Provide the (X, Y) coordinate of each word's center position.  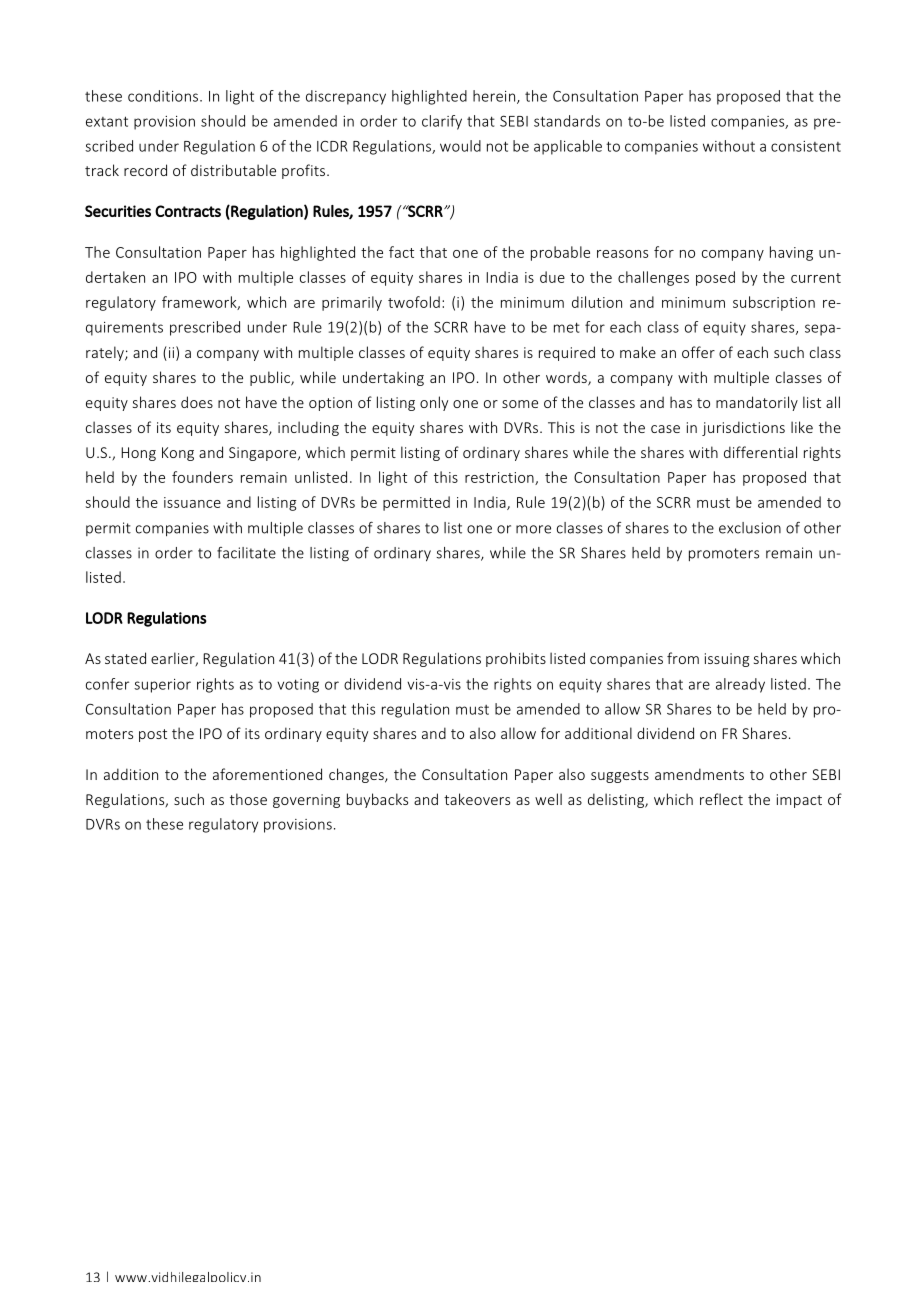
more (533, 529)
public (271, 378)
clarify (442, 122)
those (248, 799)
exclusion (750, 528)
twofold (414, 302)
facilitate (246, 553)
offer (698, 352)
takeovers (477, 799)
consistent (806, 146)
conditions (163, 96)
